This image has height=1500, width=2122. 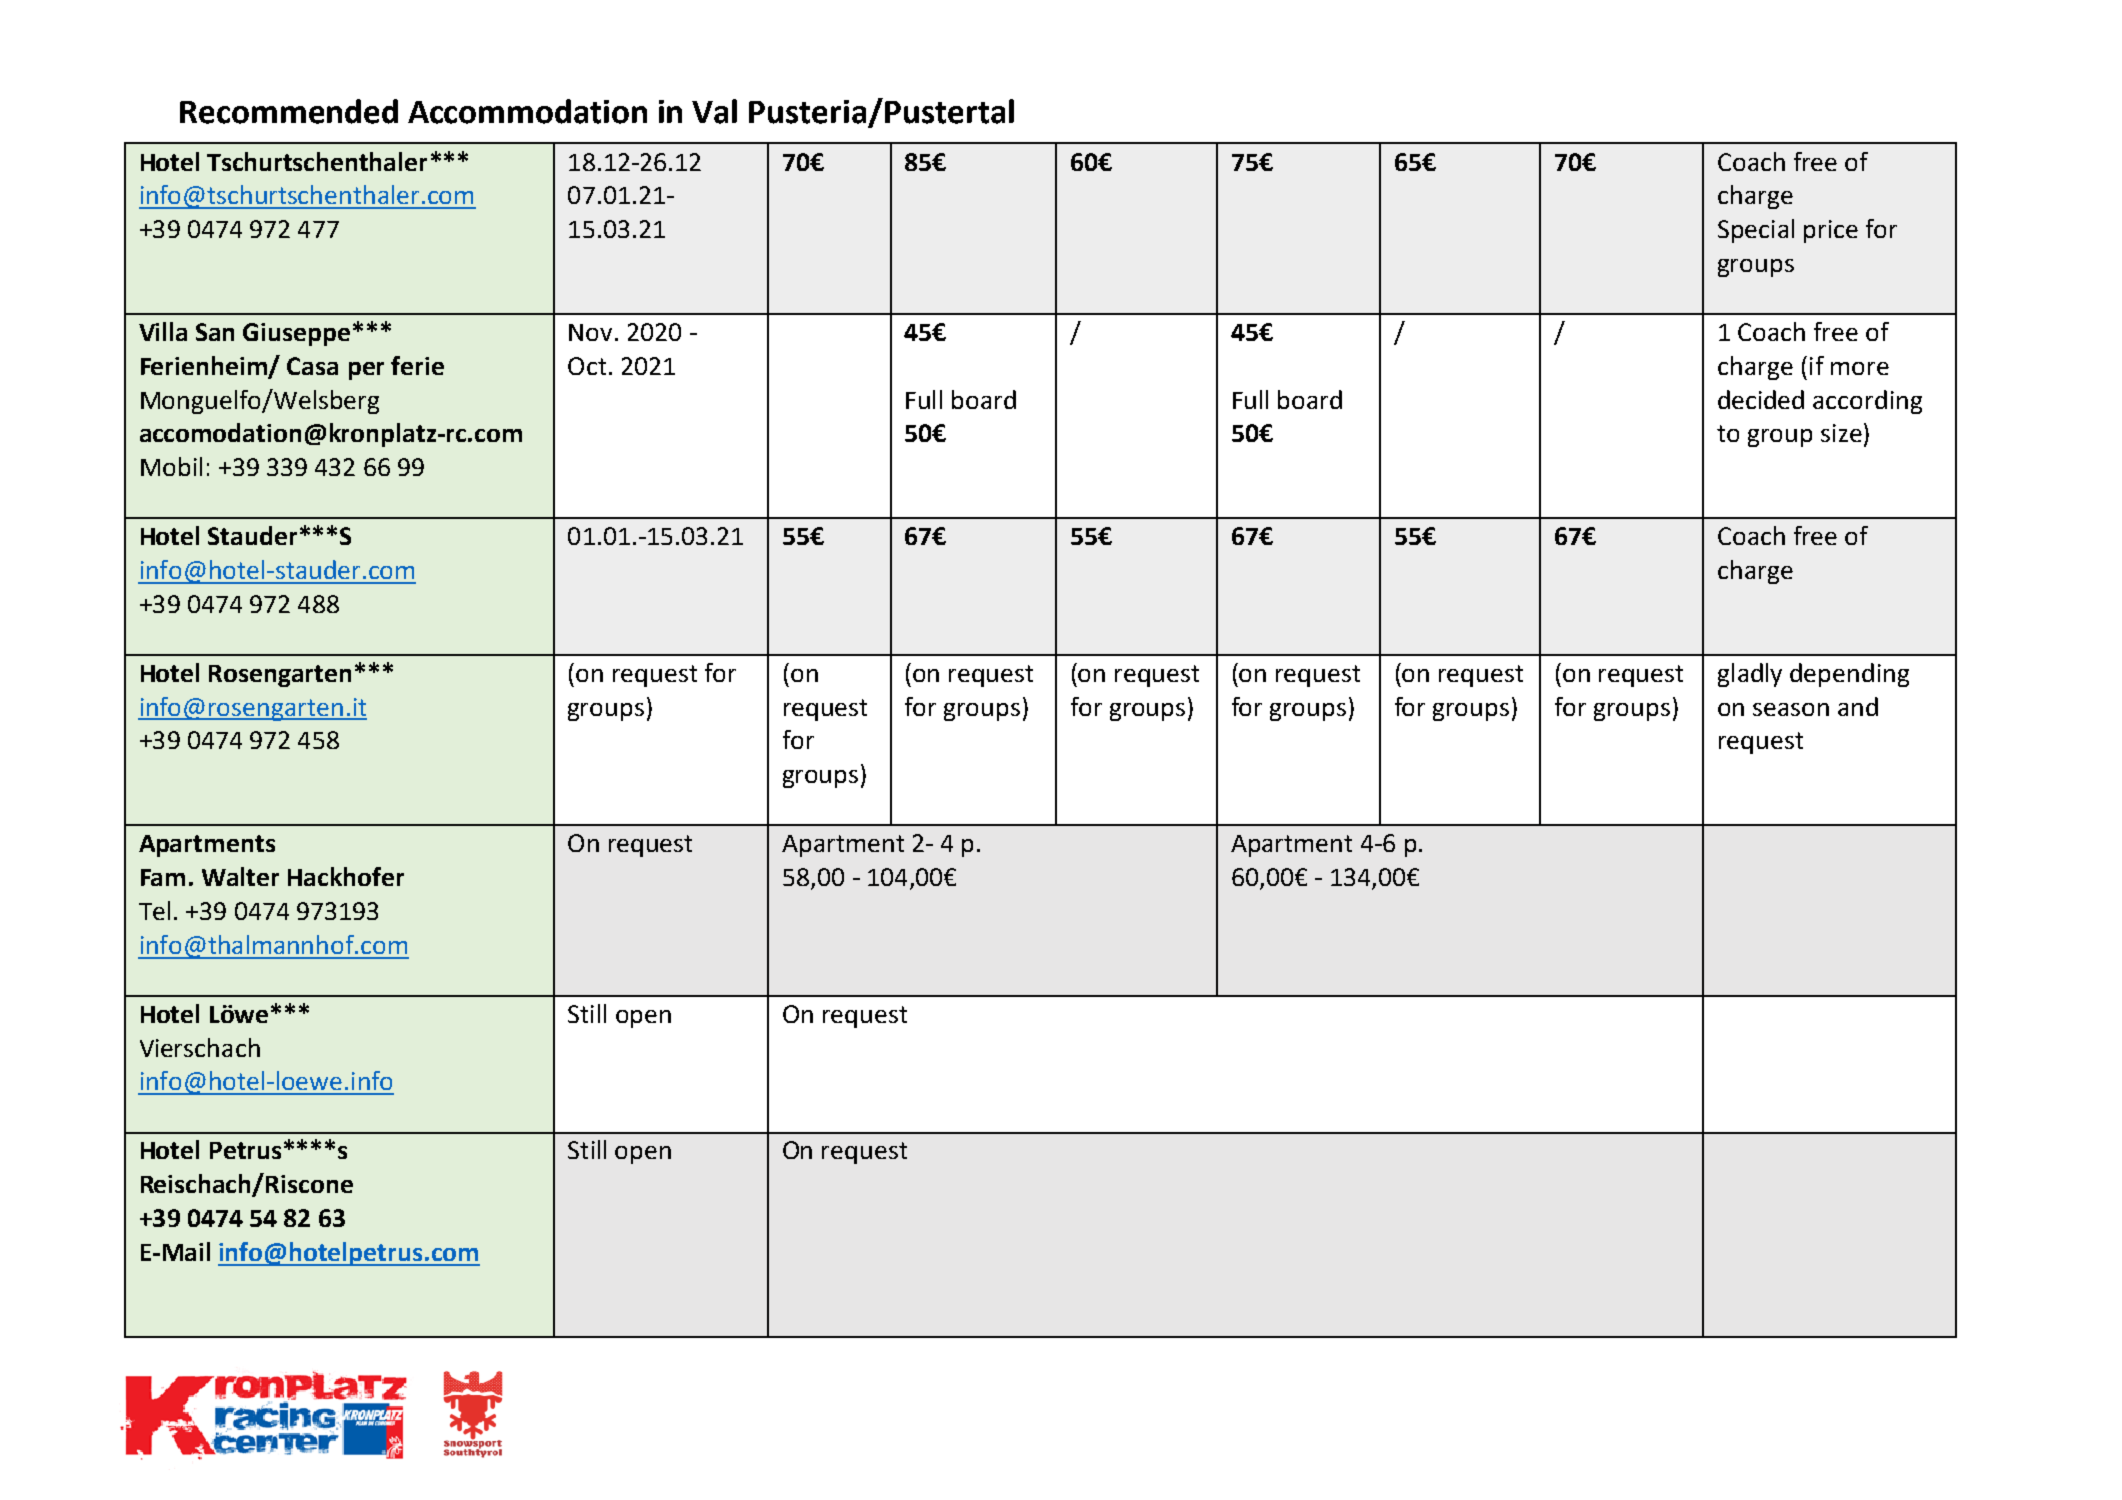 What do you see at coordinates (289, 111) in the image?
I see `Recommended` at bounding box center [289, 111].
